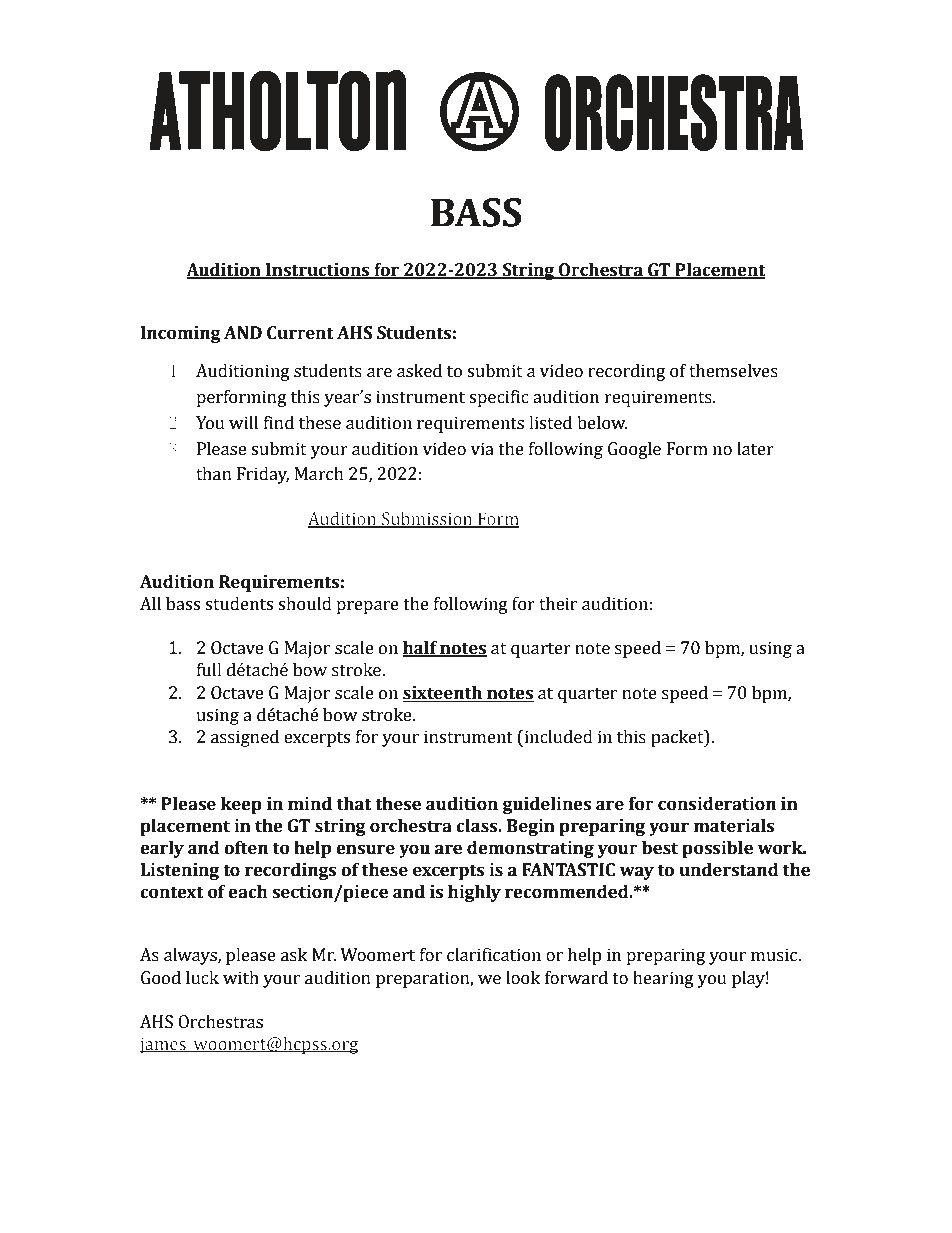  I want to click on consideration, so click(717, 804).
